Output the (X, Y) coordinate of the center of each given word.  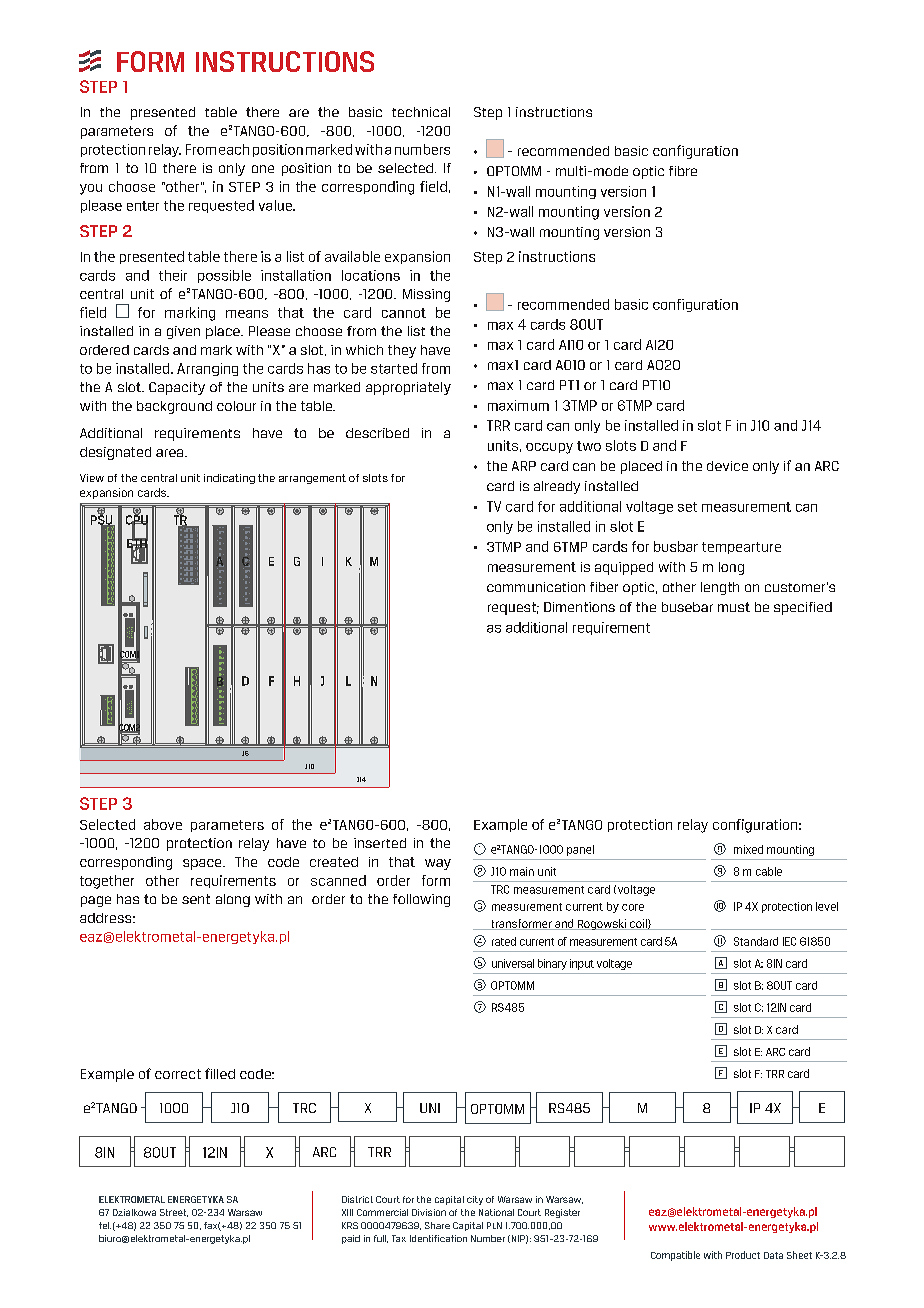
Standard (756, 941)
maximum (518, 405)
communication (536, 587)
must (734, 607)
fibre (683, 171)
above (163, 824)
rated (504, 941)
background (174, 407)
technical (421, 112)
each (234, 149)
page (96, 901)
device (727, 466)
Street (174, 1213)
